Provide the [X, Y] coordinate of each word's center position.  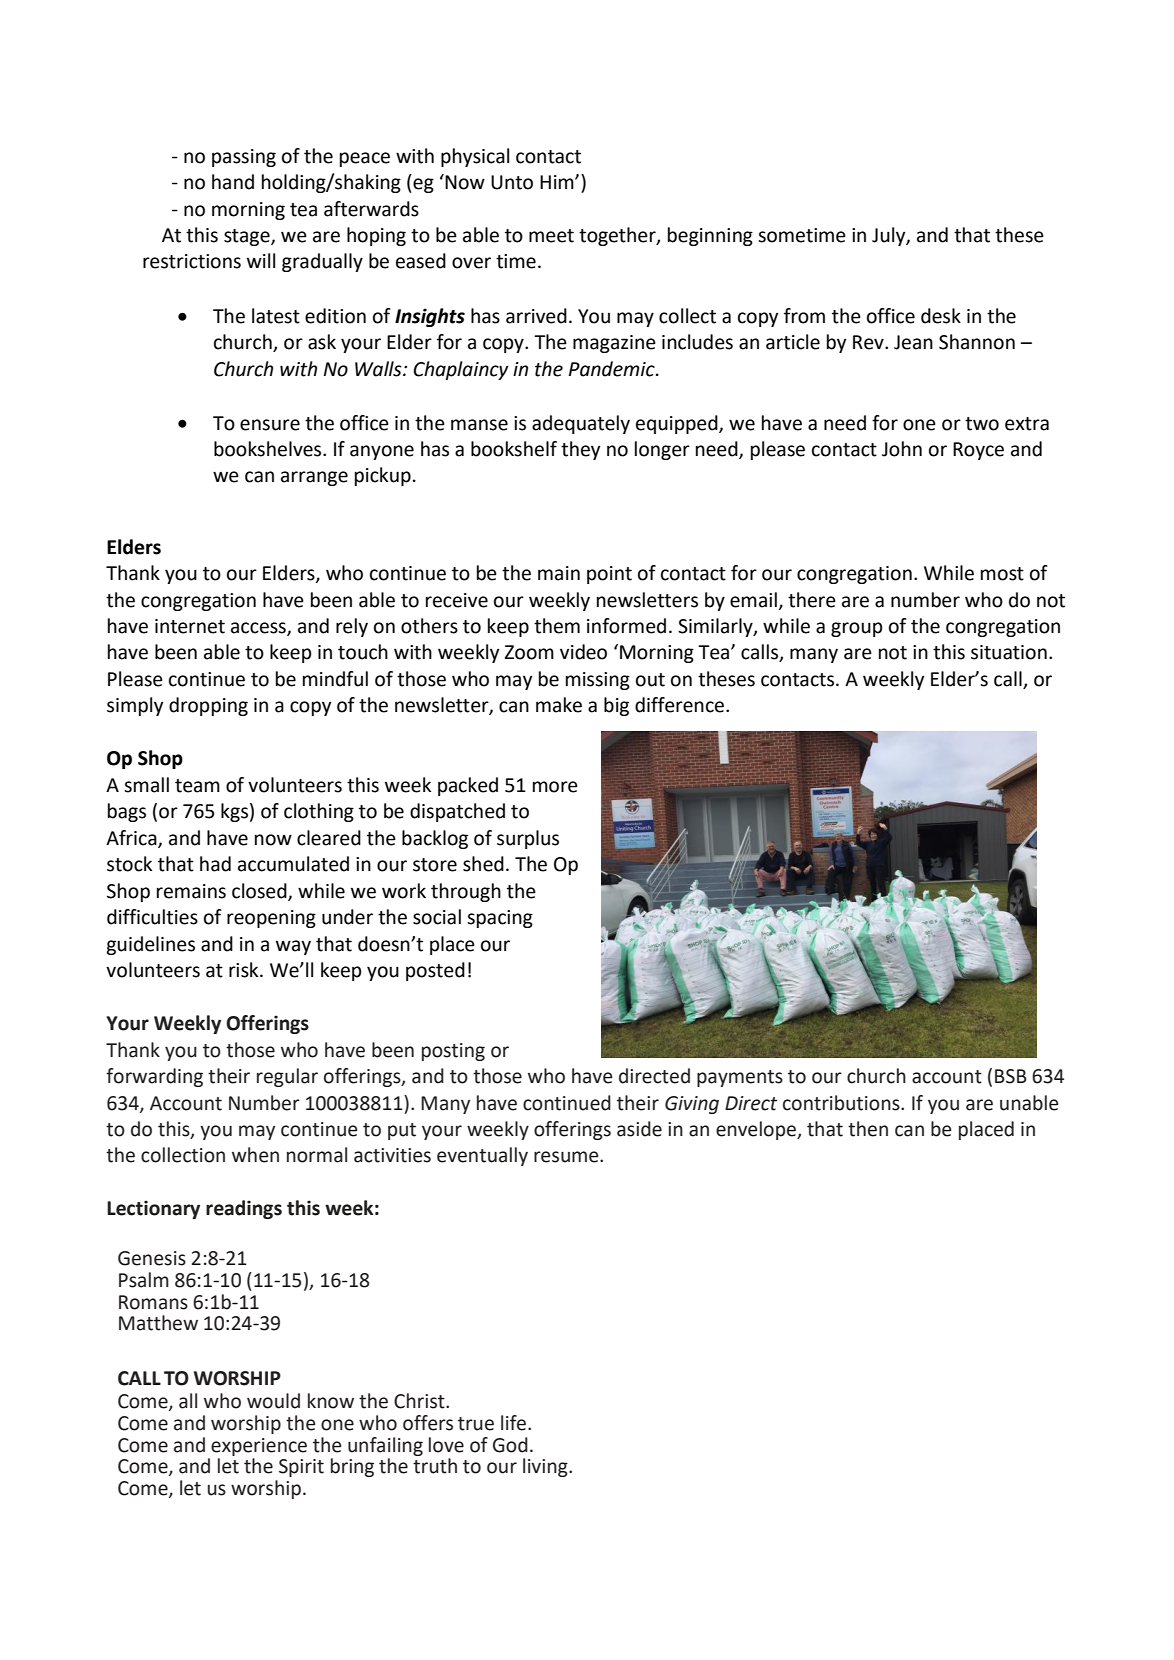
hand [233, 182]
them [557, 626]
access [259, 628]
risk [245, 970]
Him [558, 182]
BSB [1011, 1076]
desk [941, 316]
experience [259, 1447]
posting [453, 1052]
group [857, 629]
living [546, 1467]
